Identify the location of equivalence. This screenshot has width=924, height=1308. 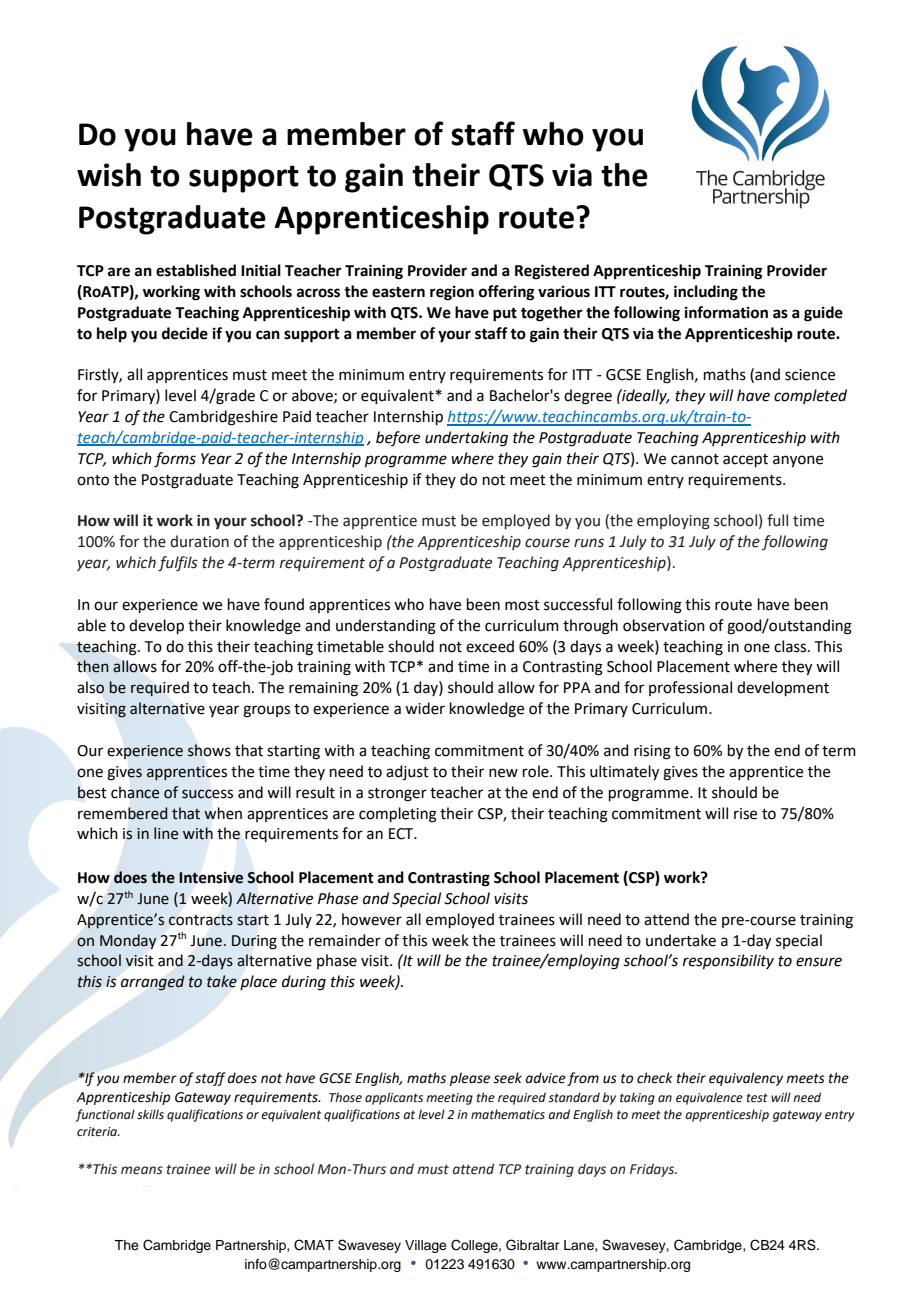
(709, 1098).
